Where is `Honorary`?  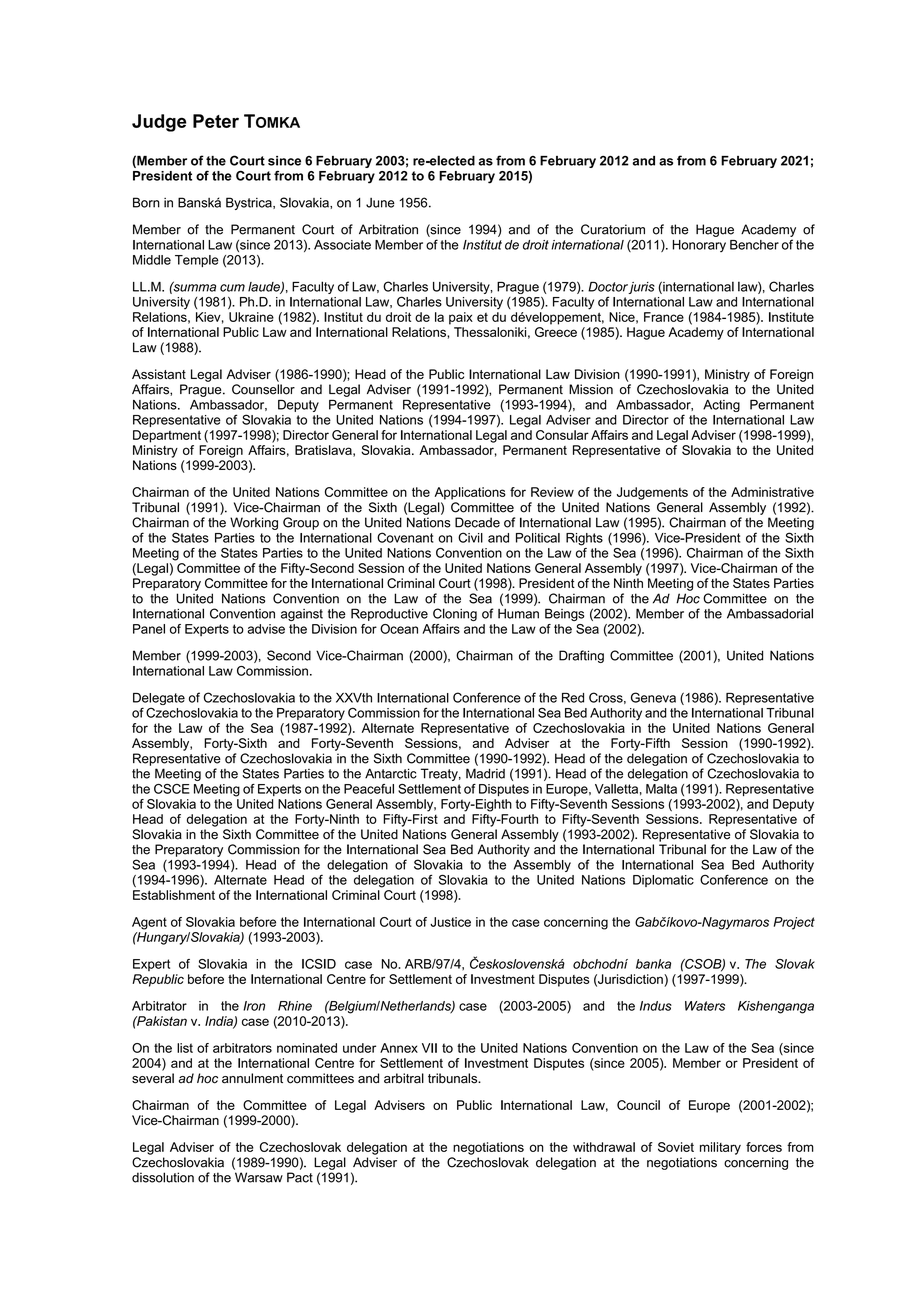
Honorary is located at coordinates (699, 246).
